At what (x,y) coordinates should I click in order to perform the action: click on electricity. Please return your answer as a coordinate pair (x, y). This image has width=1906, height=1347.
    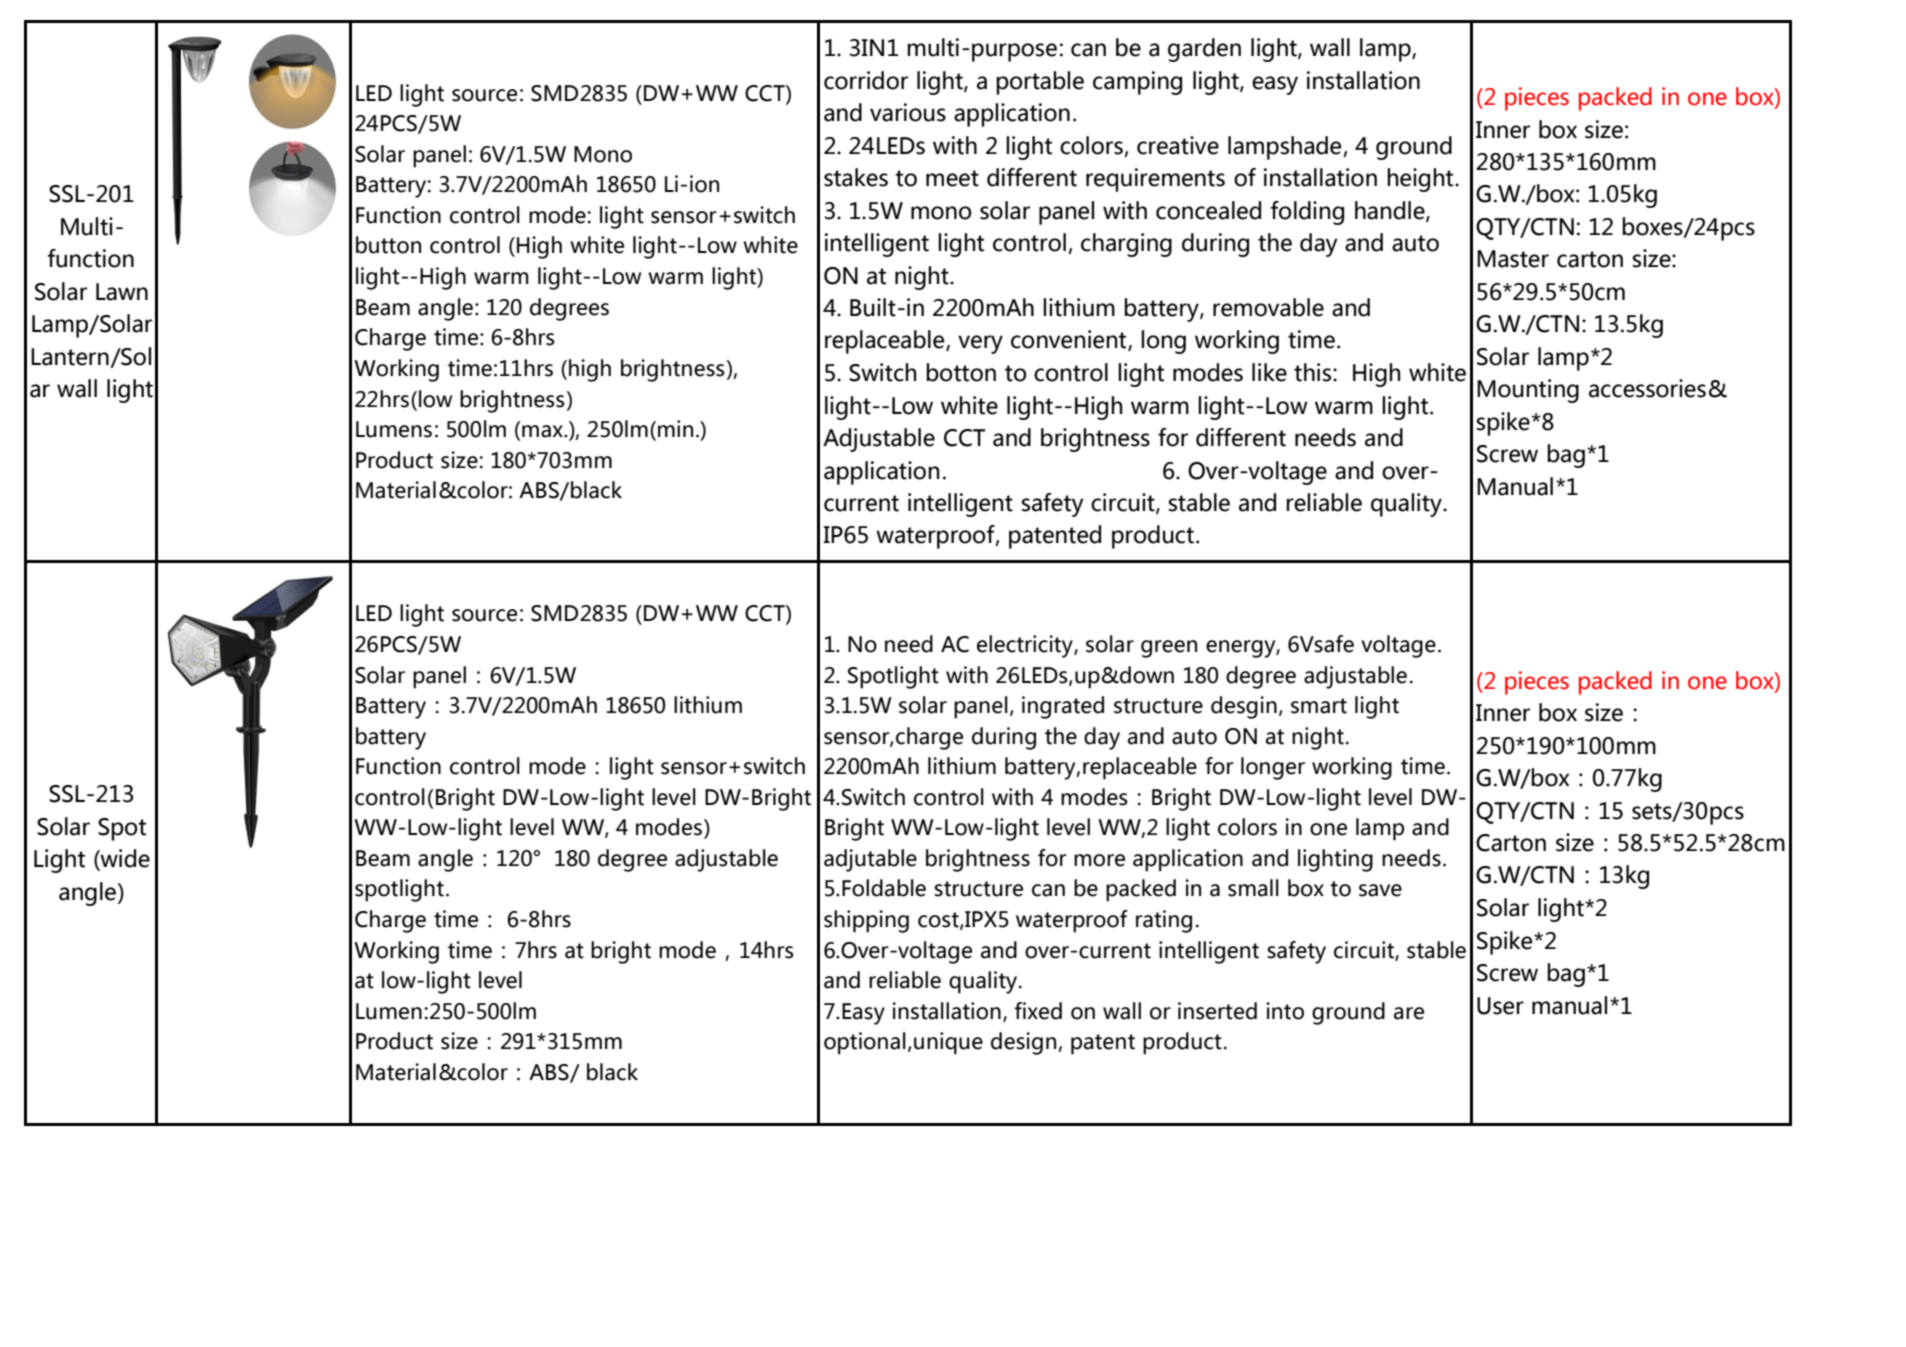
    Looking at the image, I should click on (1026, 646).
